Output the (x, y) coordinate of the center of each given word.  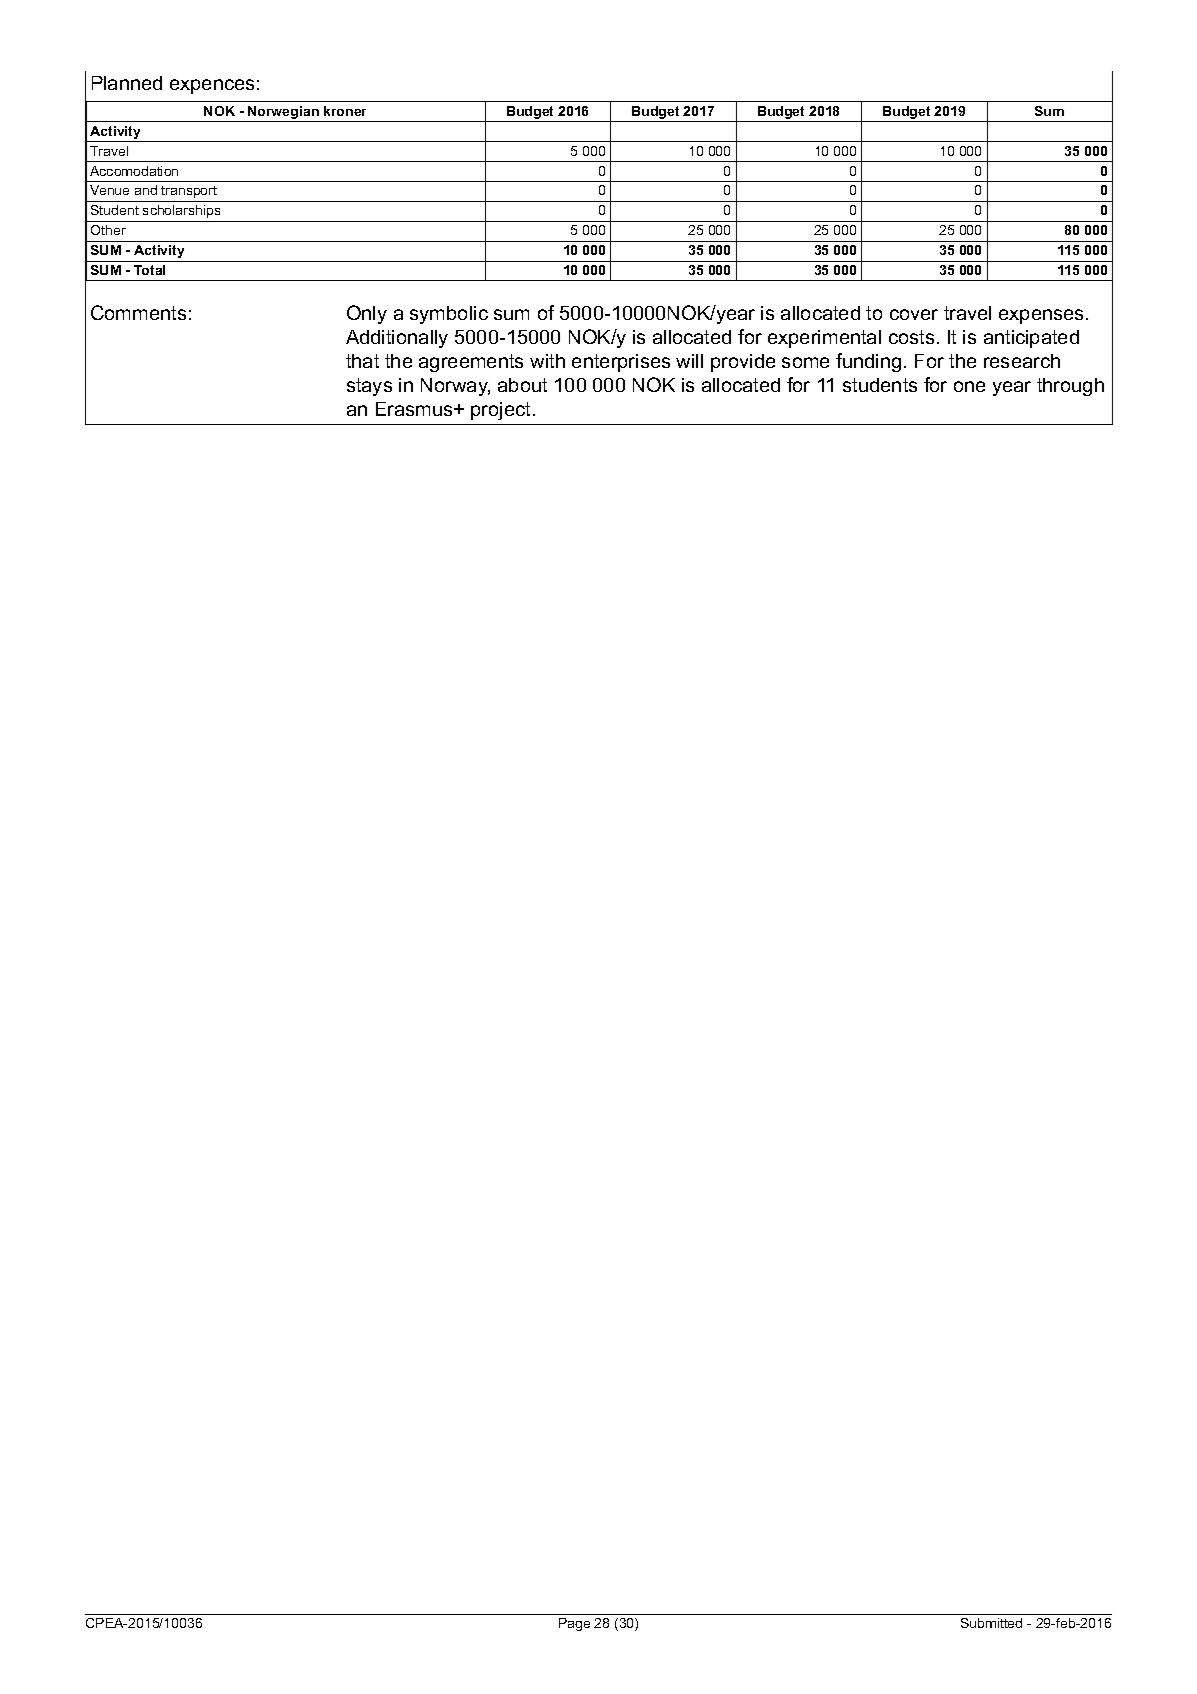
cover (914, 314)
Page (574, 1624)
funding (868, 362)
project (500, 411)
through (1070, 387)
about (522, 385)
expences (212, 86)
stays (369, 387)
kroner (345, 111)
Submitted (991, 1623)
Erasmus (415, 409)
